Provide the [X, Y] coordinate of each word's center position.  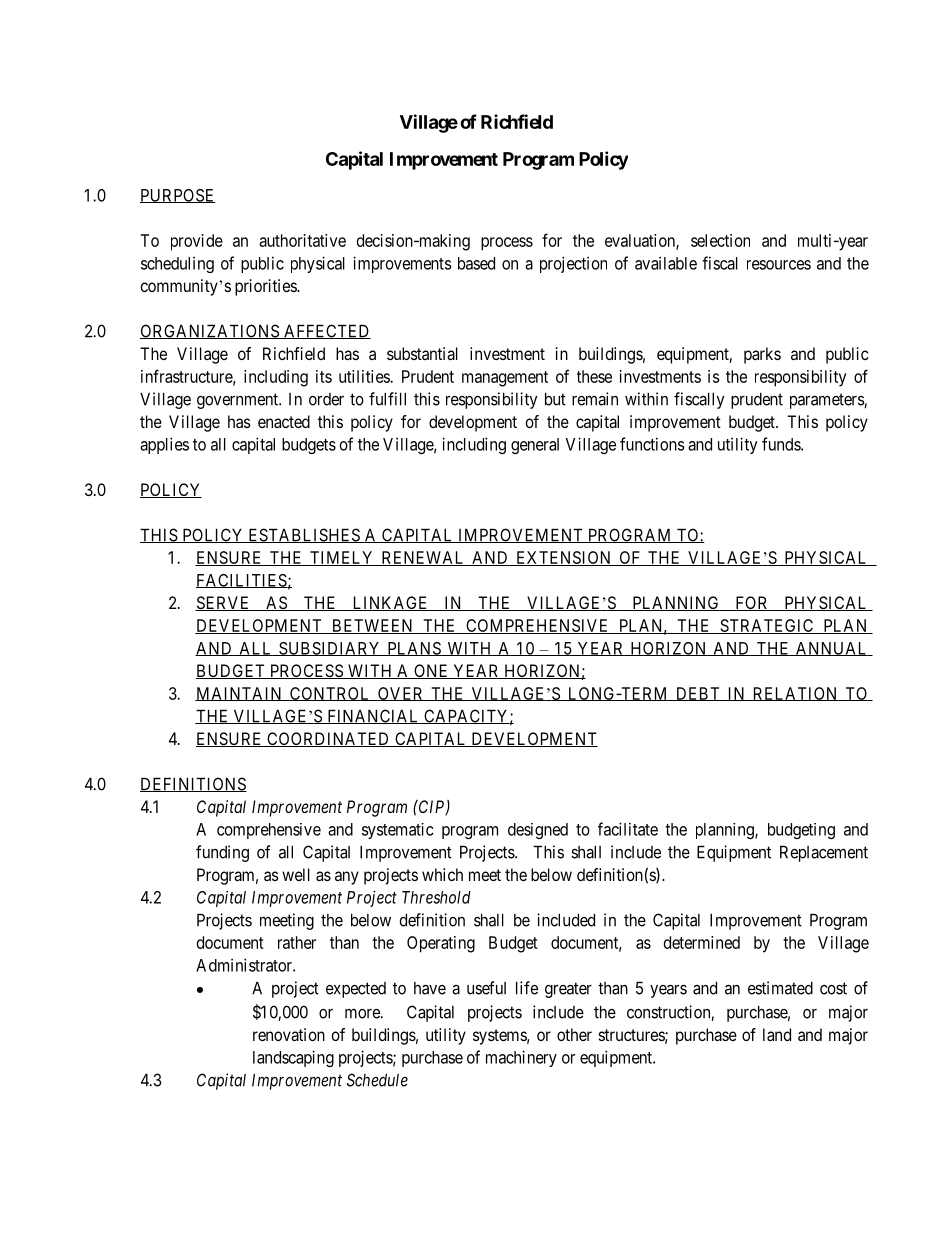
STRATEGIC [767, 626]
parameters [827, 401]
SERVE [223, 603]
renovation [289, 1034]
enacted [284, 421]
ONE [431, 671]
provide [197, 242]
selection [720, 240]
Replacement [824, 853]
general [535, 446]
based [476, 263]
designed [538, 831]
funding [222, 853]
